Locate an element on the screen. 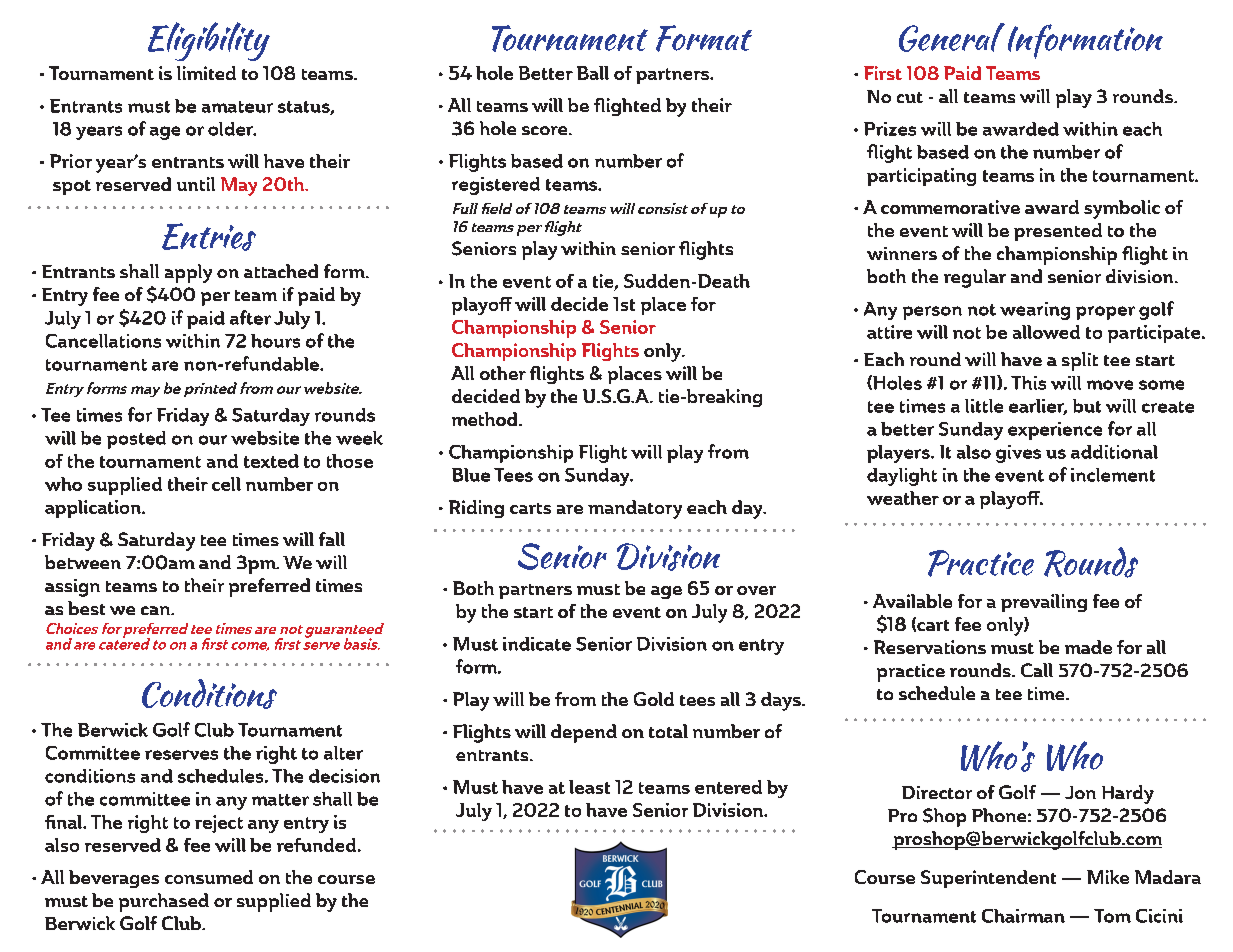 The width and height of the screenshot is (1233, 952). Ball is located at coordinates (593, 73).
